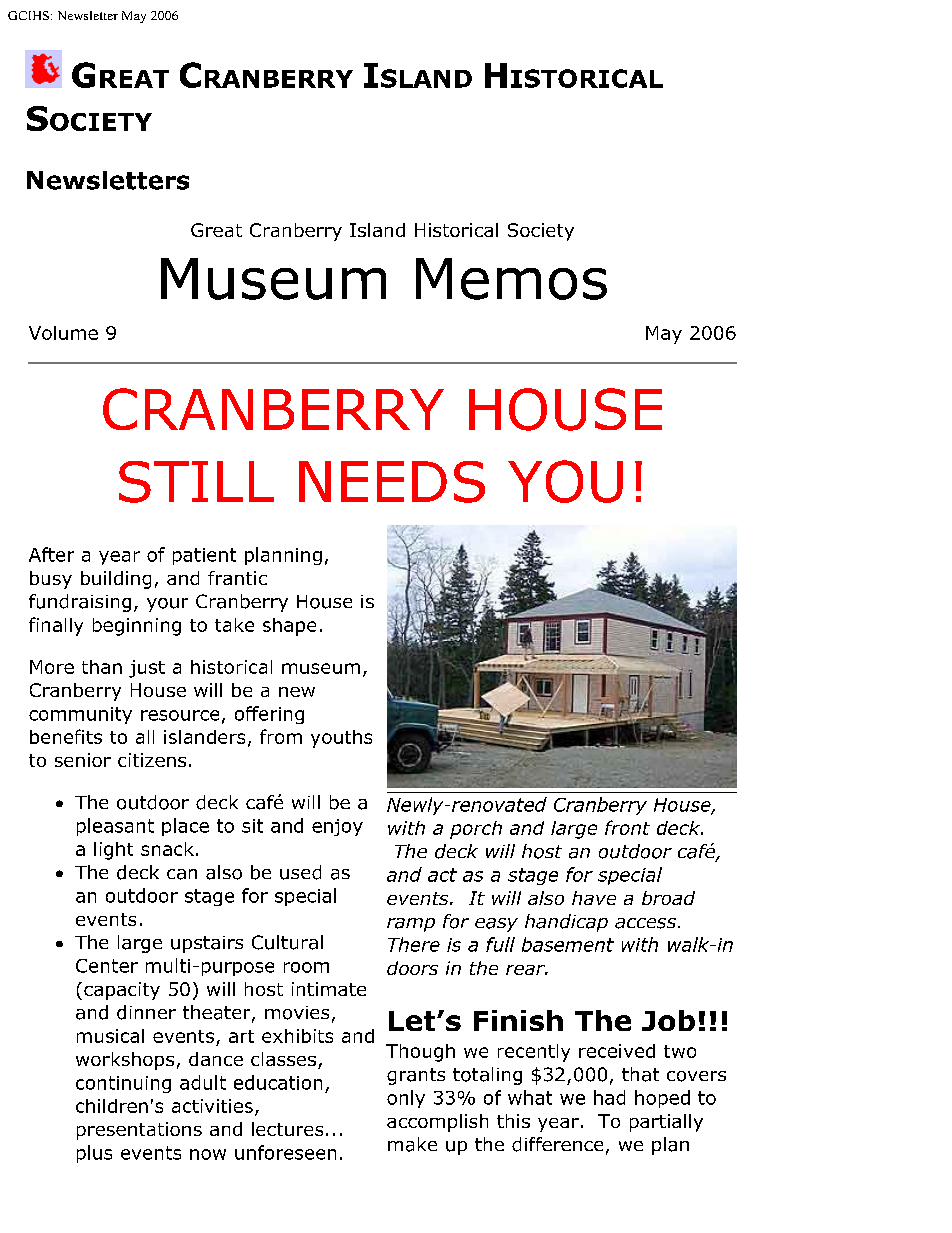 This page has height=1233, width=952. What do you see at coordinates (139, 1131) in the page?
I see `presentations` at bounding box center [139, 1131].
